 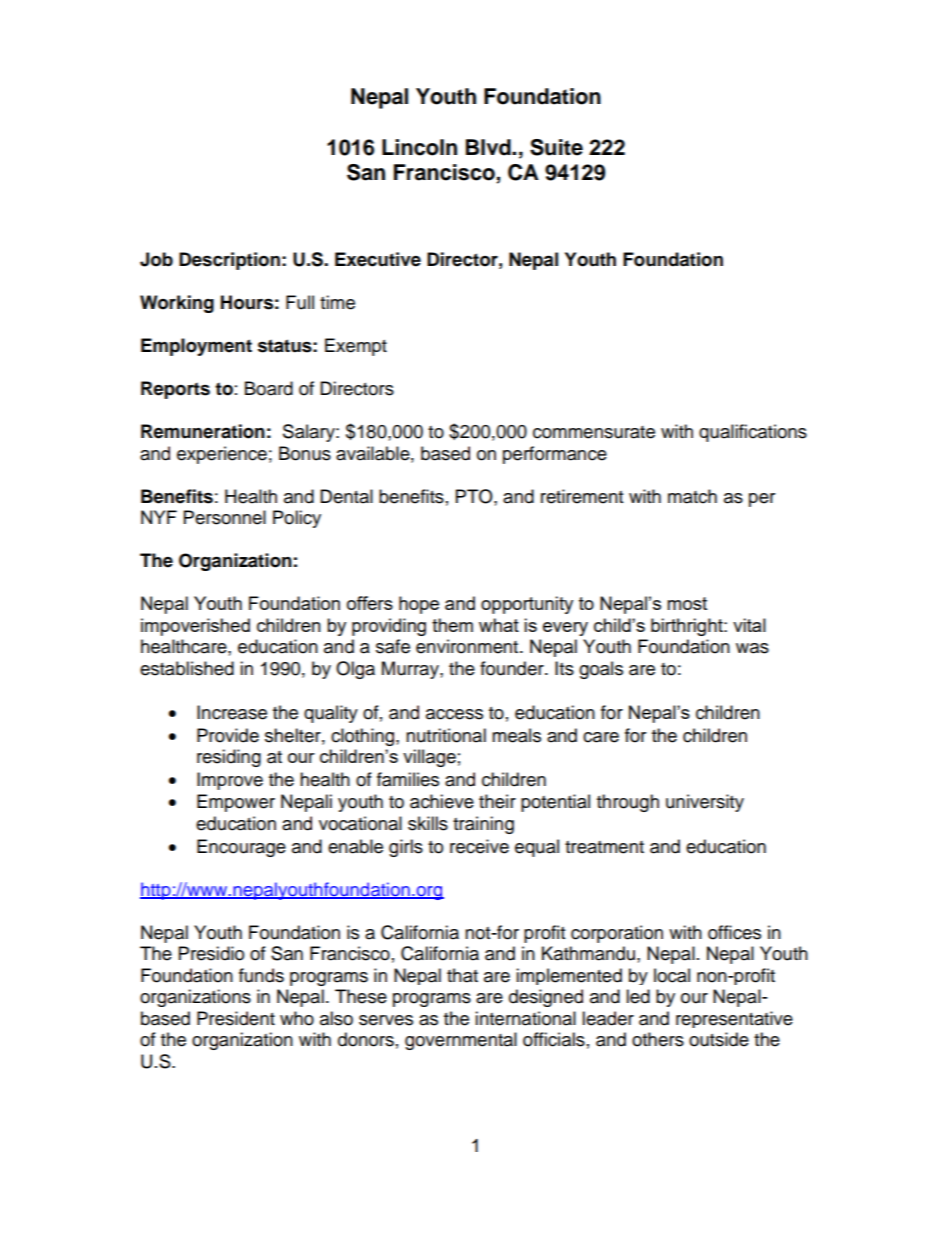 I want to click on funds, so click(x=261, y=975).
